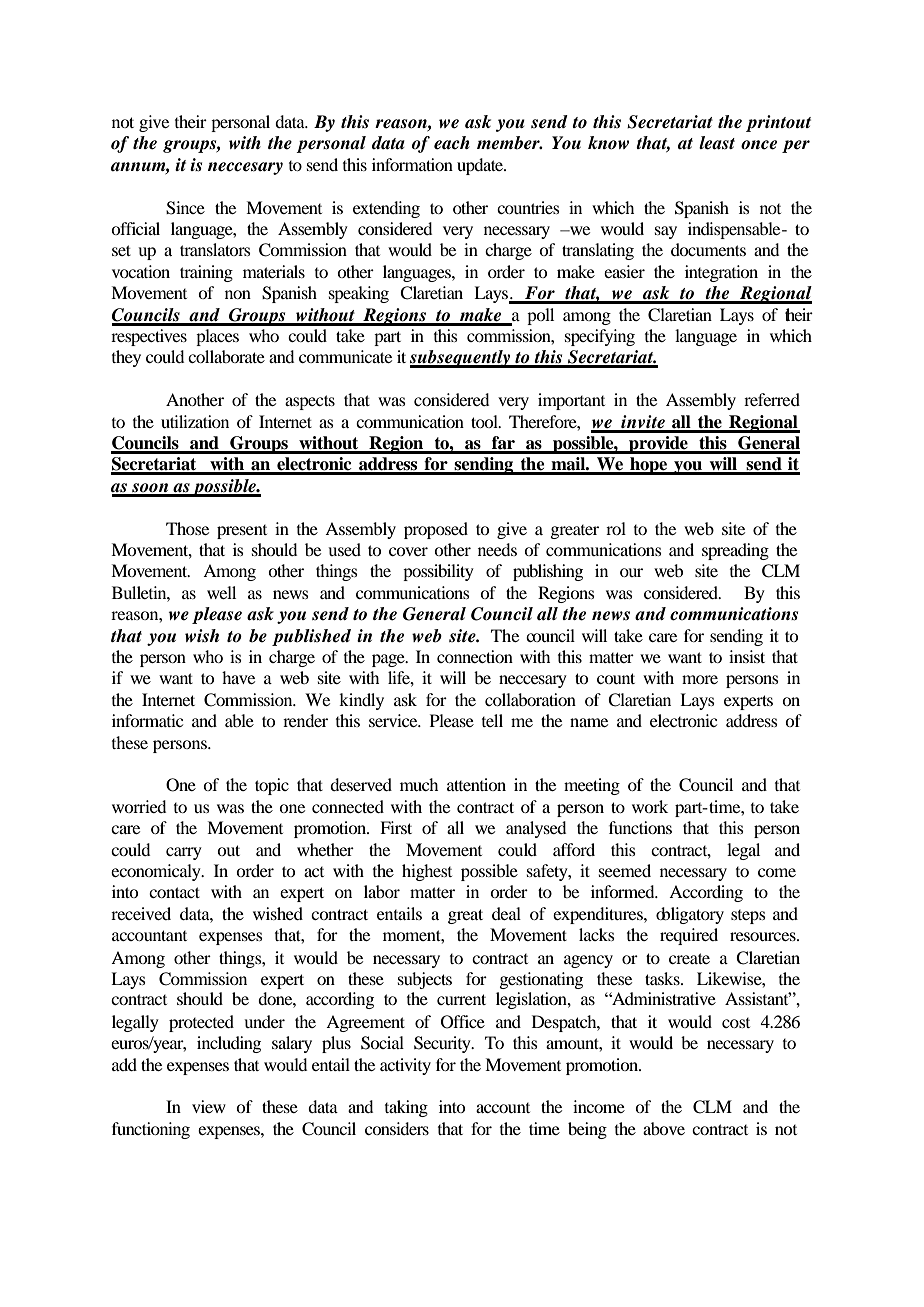  Describe the element at coordinates (481, 166) in the screenshot. I see `update` at that location.
